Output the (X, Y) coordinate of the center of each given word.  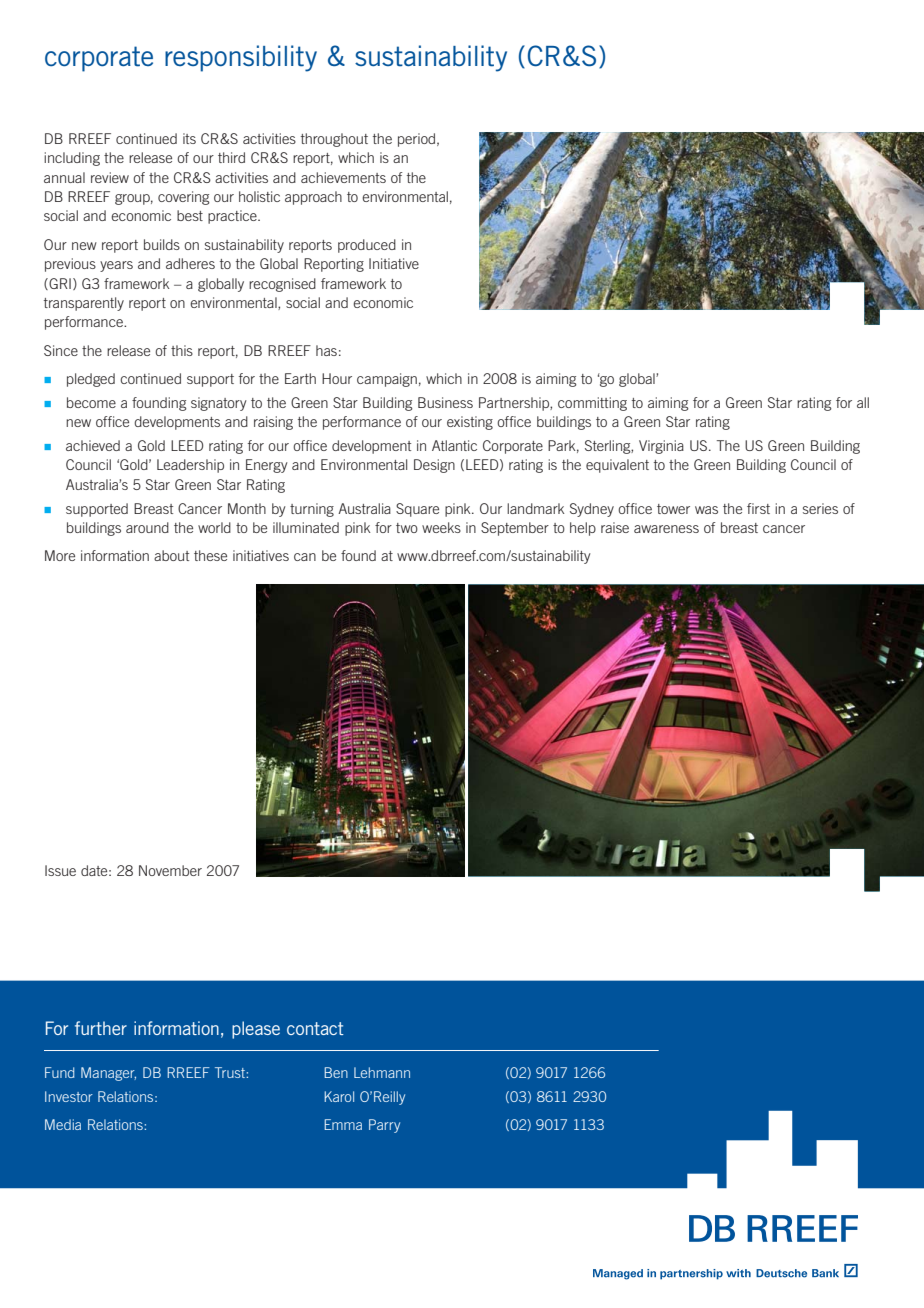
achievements (343, 177)
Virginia (661, 447)
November (170, 870)
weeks (441, 527)
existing (470, 423)
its (189, 138)
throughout (334, 140)
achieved (93, 445)
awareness (666, 529)
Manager (108, 1074)
